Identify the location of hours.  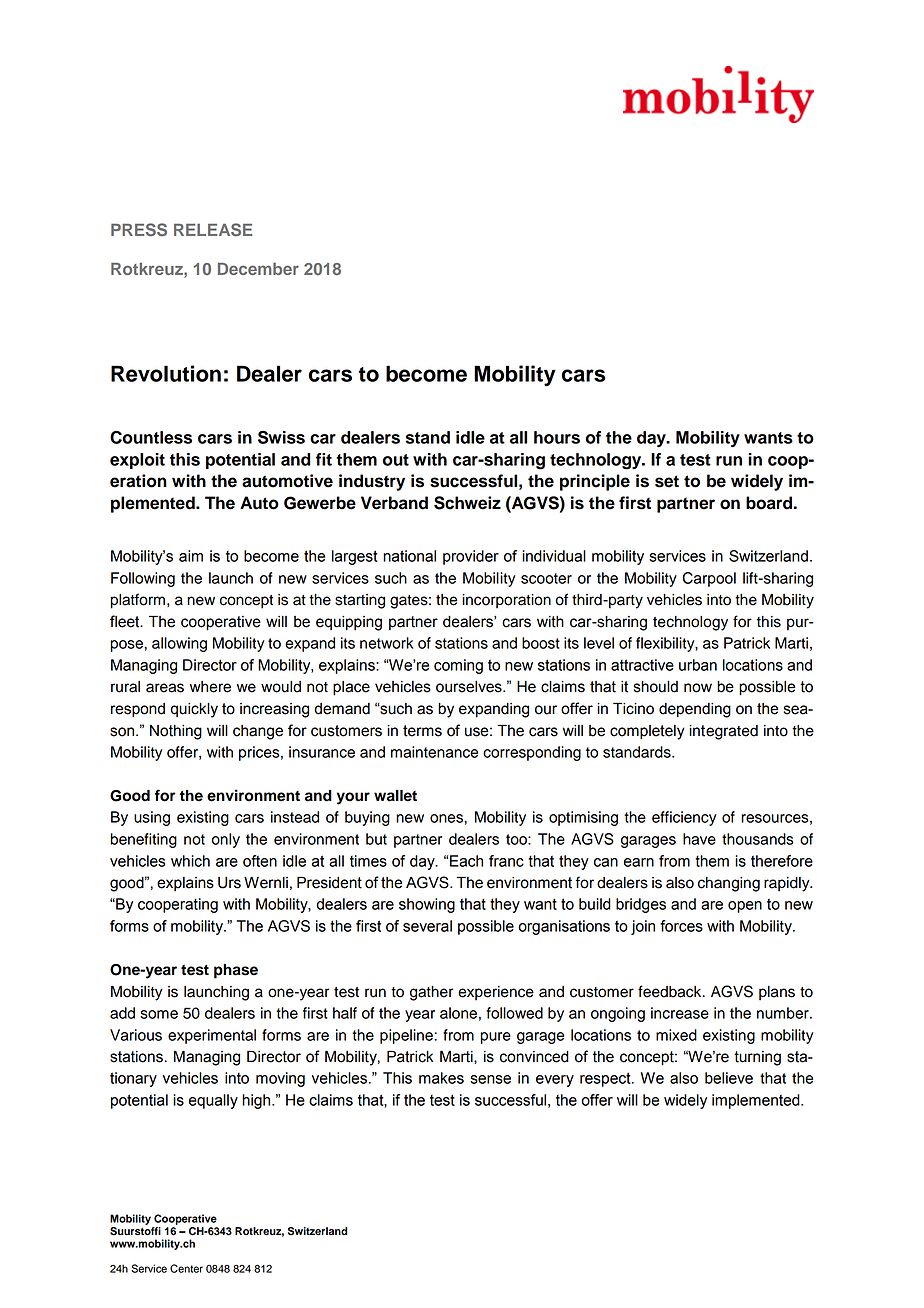
(557, 437).
